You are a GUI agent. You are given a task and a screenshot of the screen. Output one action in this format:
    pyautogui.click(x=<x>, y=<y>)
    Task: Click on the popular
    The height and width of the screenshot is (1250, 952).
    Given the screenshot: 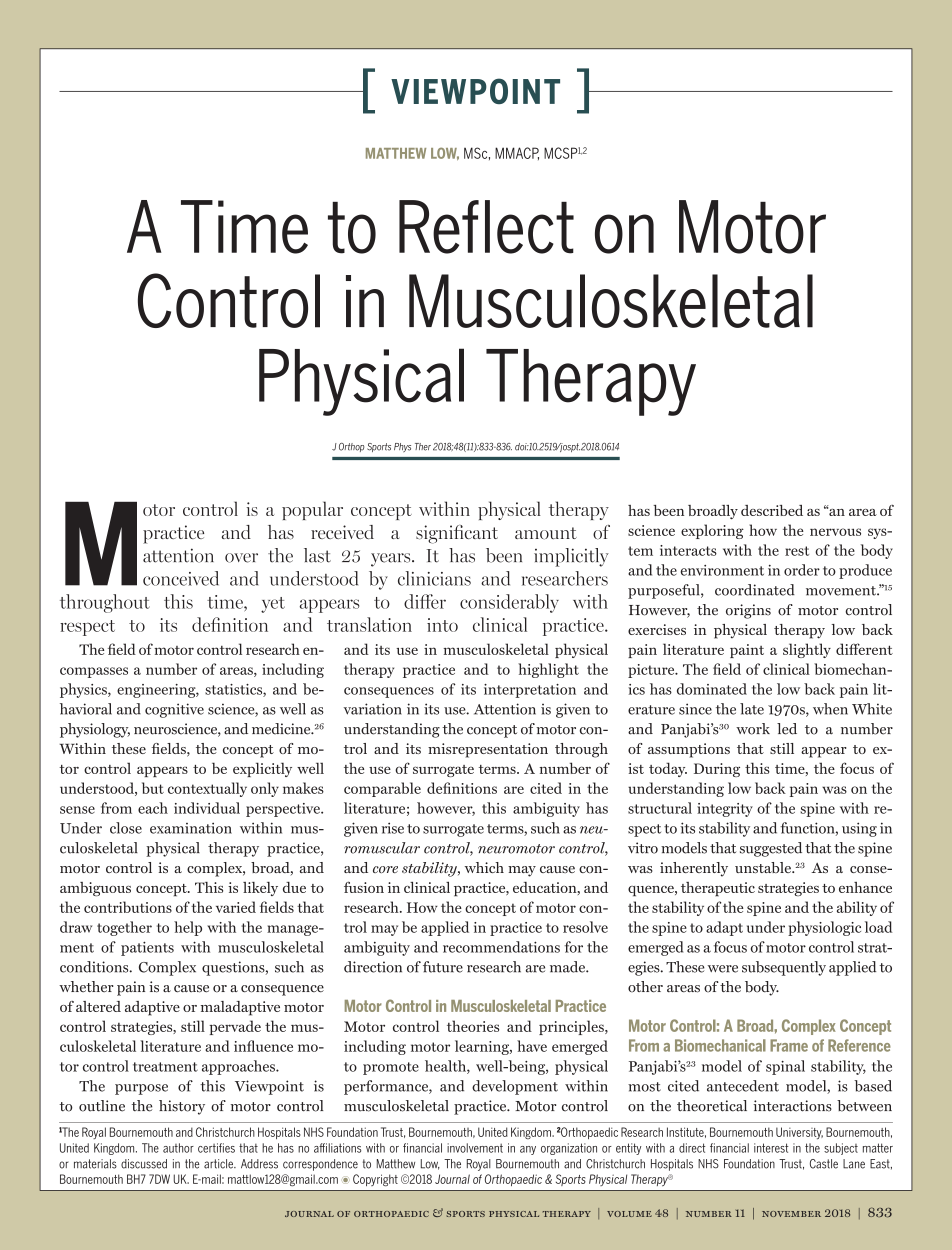 What is the action you would take?
    pyautogui.click(x=312, y=510)
